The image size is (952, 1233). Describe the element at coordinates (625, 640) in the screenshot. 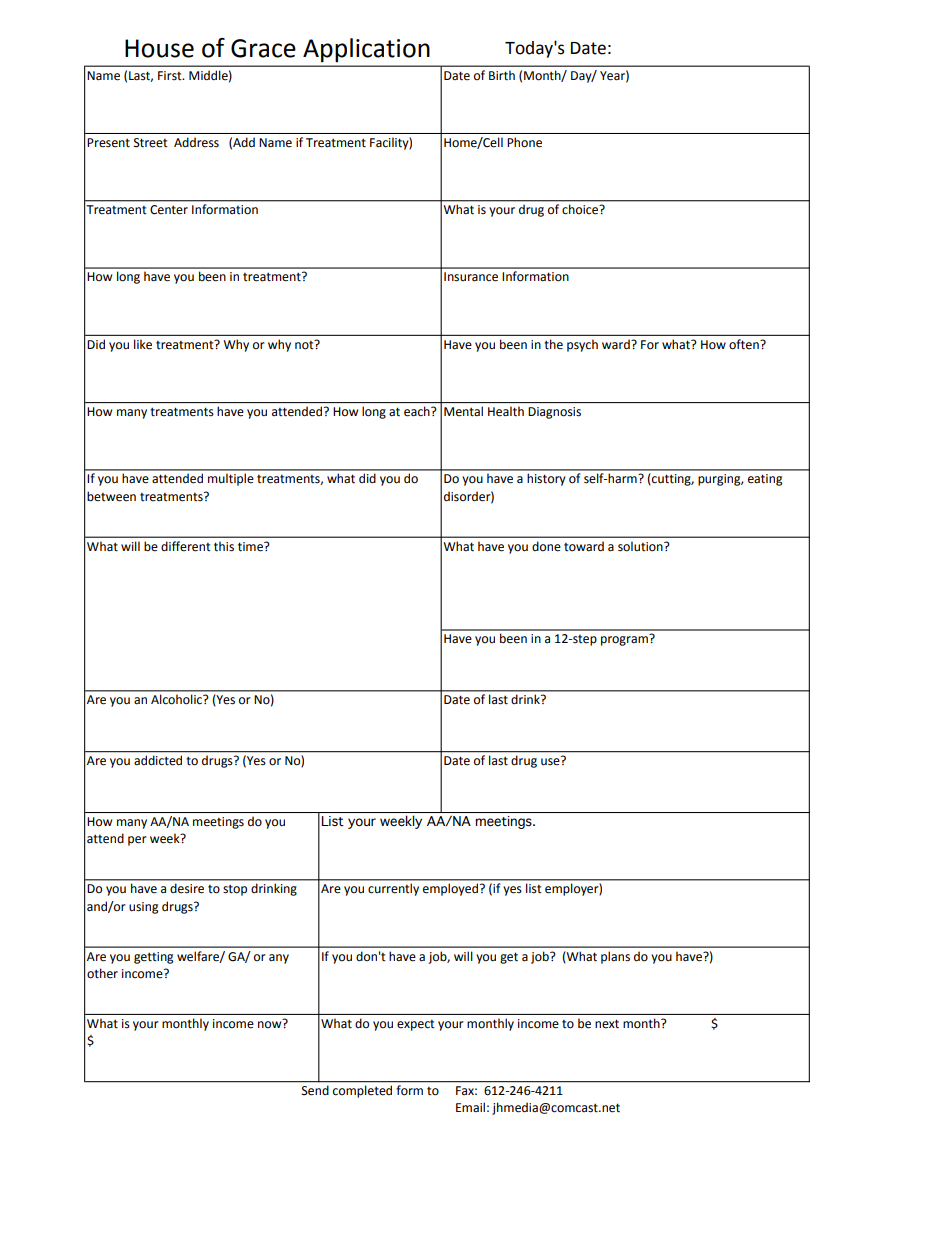

I see `program` at that location.
